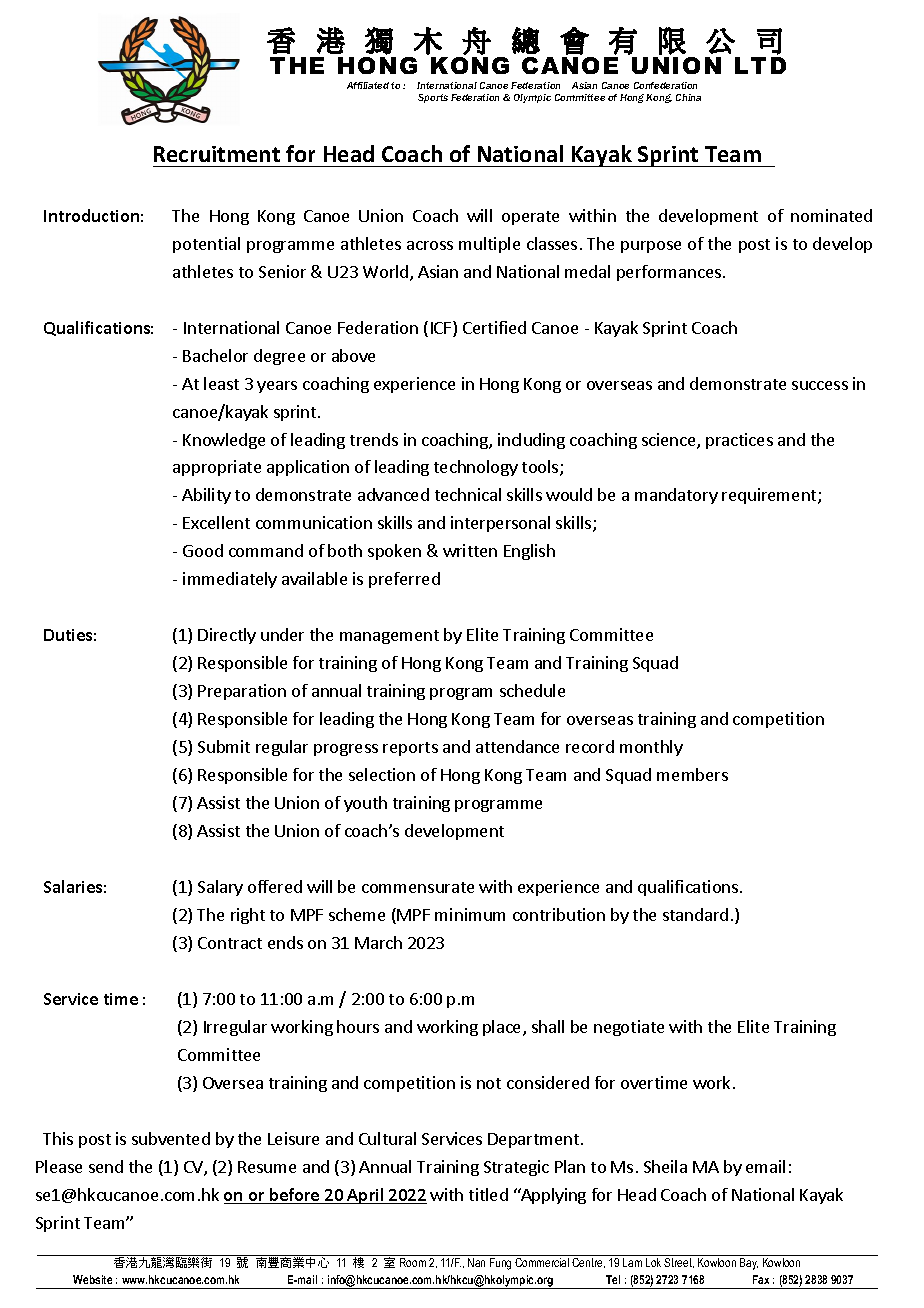 The width and height of the screenshot is (924, 1308). Describe the element at coordinates (433, 98) in the screenshot. I see `Sports` at that location.
